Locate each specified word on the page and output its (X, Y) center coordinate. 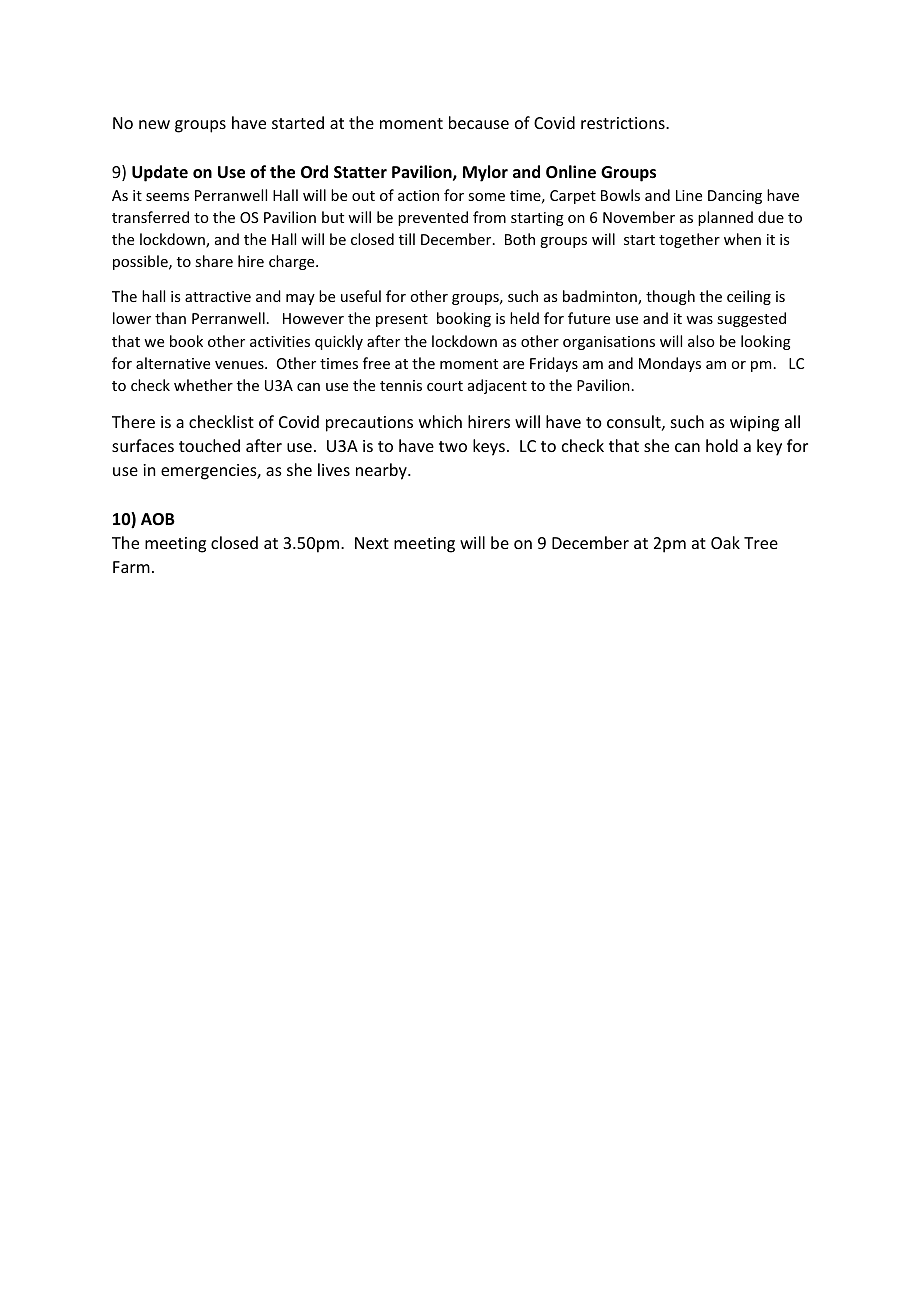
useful (361, 296)
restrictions (624, 123)
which (440, 421)
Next (372, 543)
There (133, 421)
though (670, 297)
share (214, 261)
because (479, 122)
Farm (131, 567)
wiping (754, 424)
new (154, 124)
